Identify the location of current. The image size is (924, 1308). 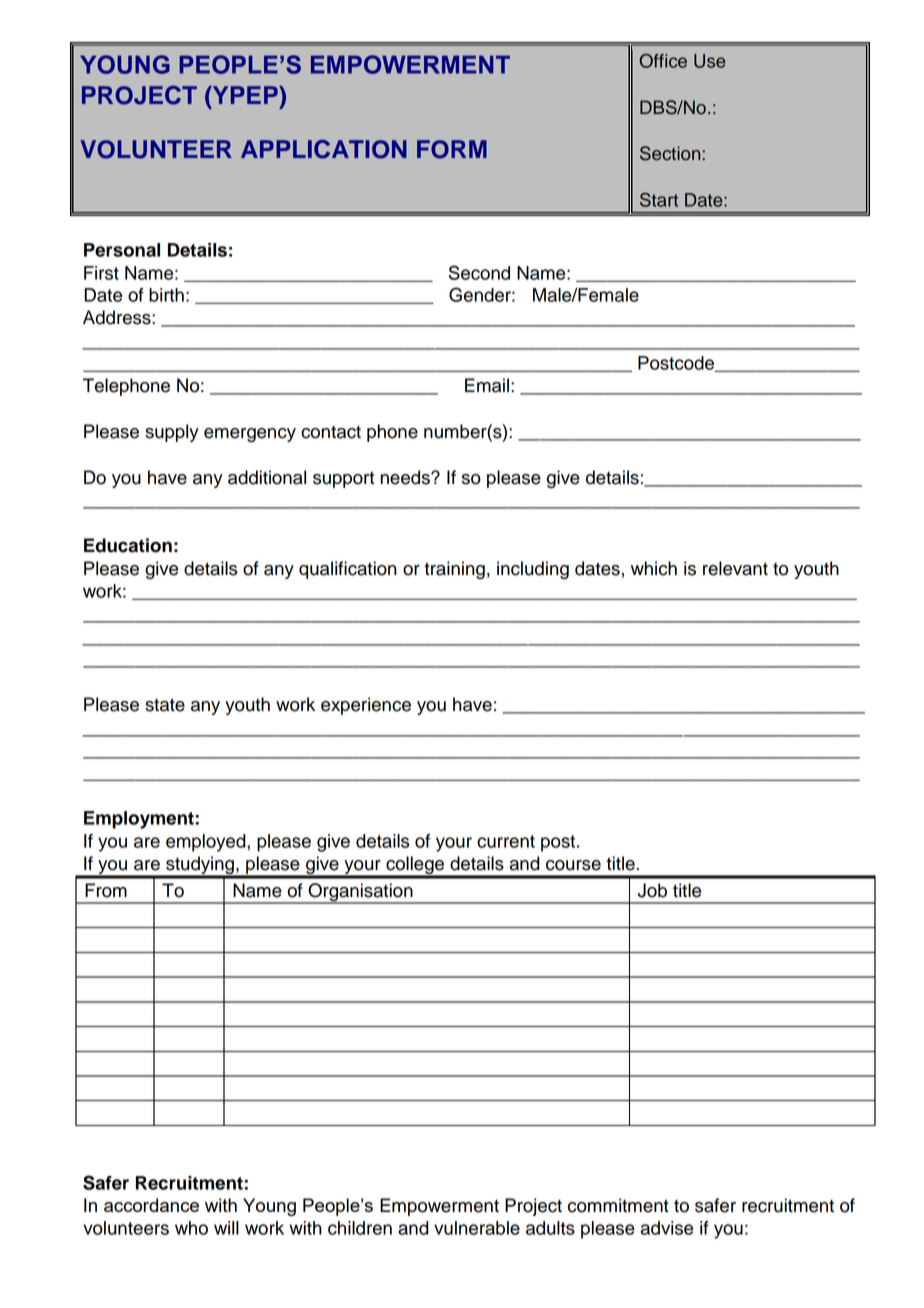
(506, 841).
